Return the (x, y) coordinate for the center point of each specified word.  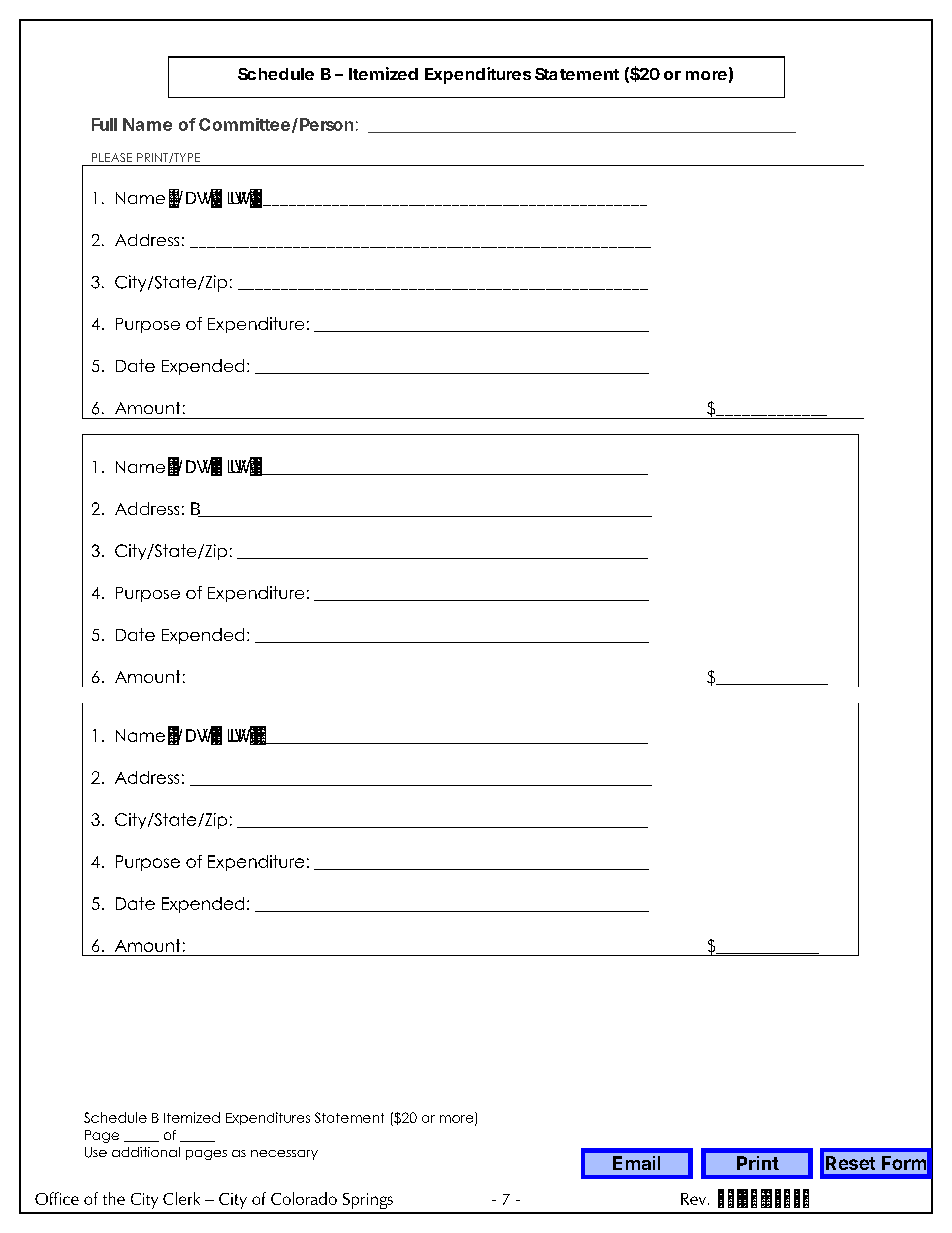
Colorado (304, 1198)
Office (57, 1198)
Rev (695, 1199)
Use (96, 1152)
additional (146, 1152)
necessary (284, 1155)
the (114, 1198)
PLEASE (112, 157)
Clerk (181, 1198)
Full (104, 124)
